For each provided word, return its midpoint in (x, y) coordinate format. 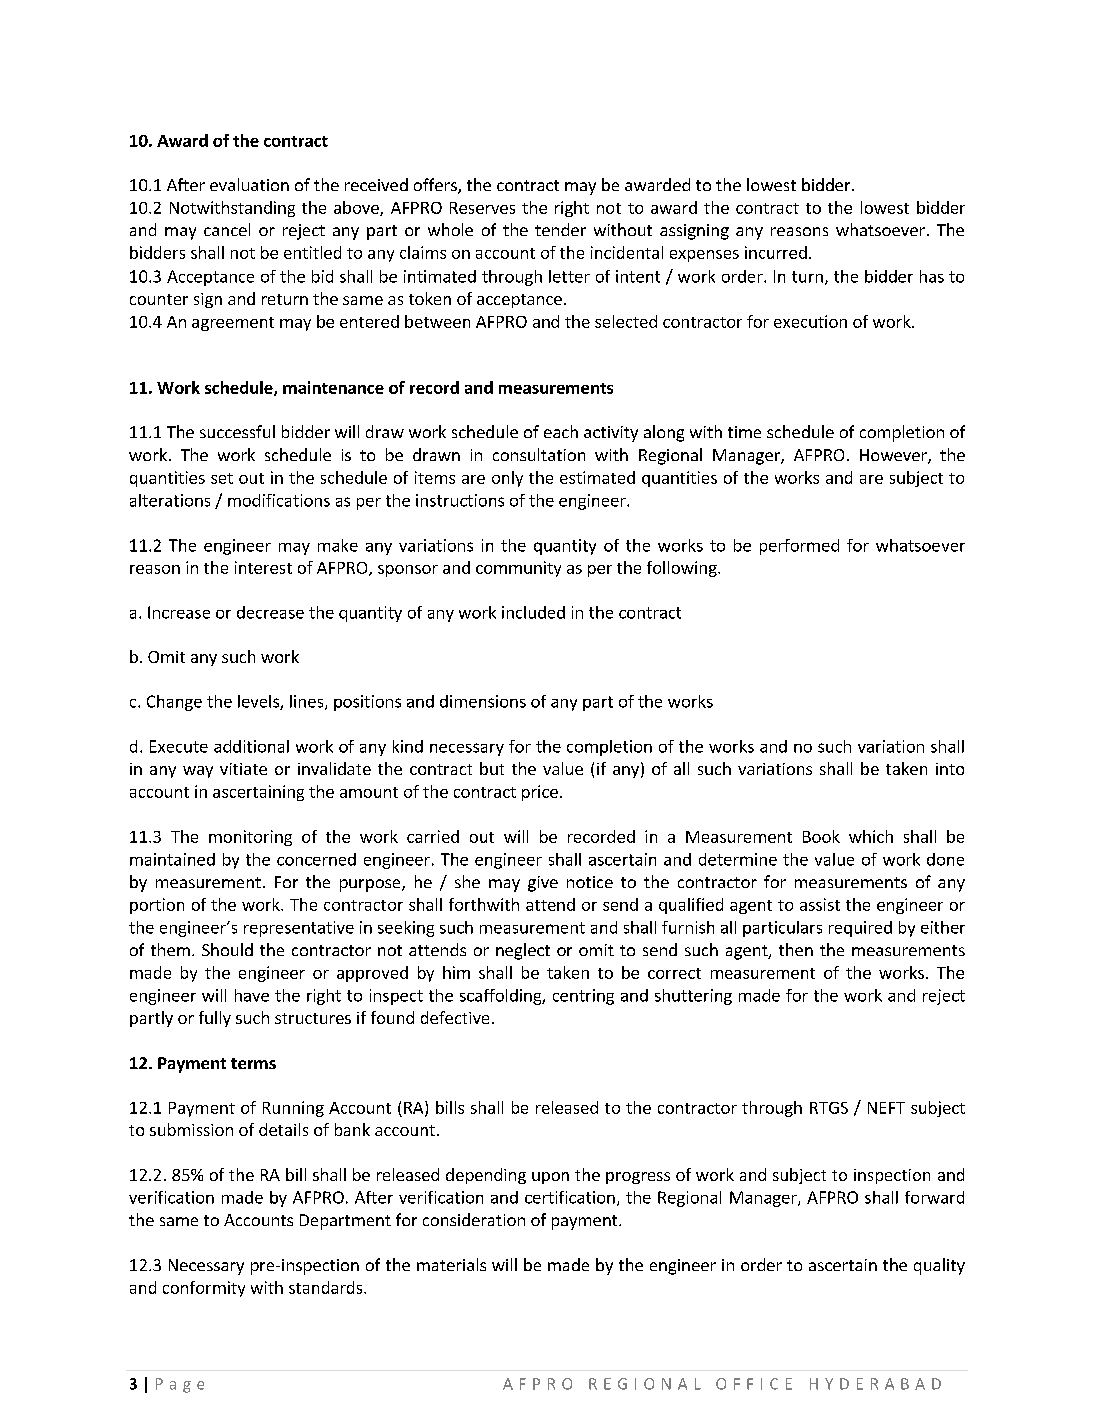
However (894, 456)
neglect (523, 951)
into (950, 769)
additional (251, 746)
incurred (776, 252)
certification (570, 1197)
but (492, 768)
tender (560, 229)
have (252, 995)
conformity (204, 1289)
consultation (539, 454)
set (222, 478)
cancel (227, 229)
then (796, 949)
